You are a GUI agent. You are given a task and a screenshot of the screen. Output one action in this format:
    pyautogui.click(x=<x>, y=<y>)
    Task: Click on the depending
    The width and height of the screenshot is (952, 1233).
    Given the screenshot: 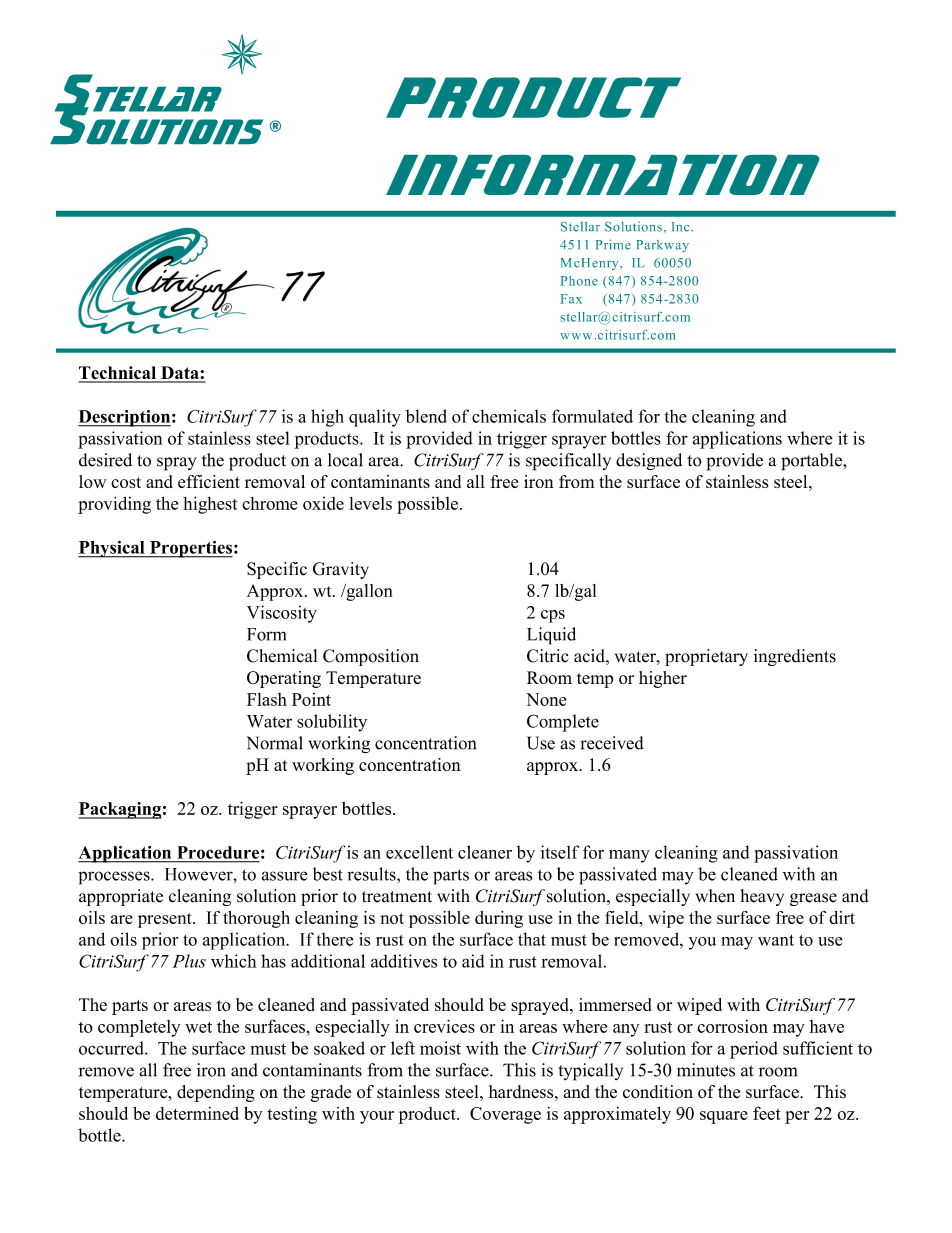 What is the action you would take?
    pyautogui.click(x=216, y=1093)
